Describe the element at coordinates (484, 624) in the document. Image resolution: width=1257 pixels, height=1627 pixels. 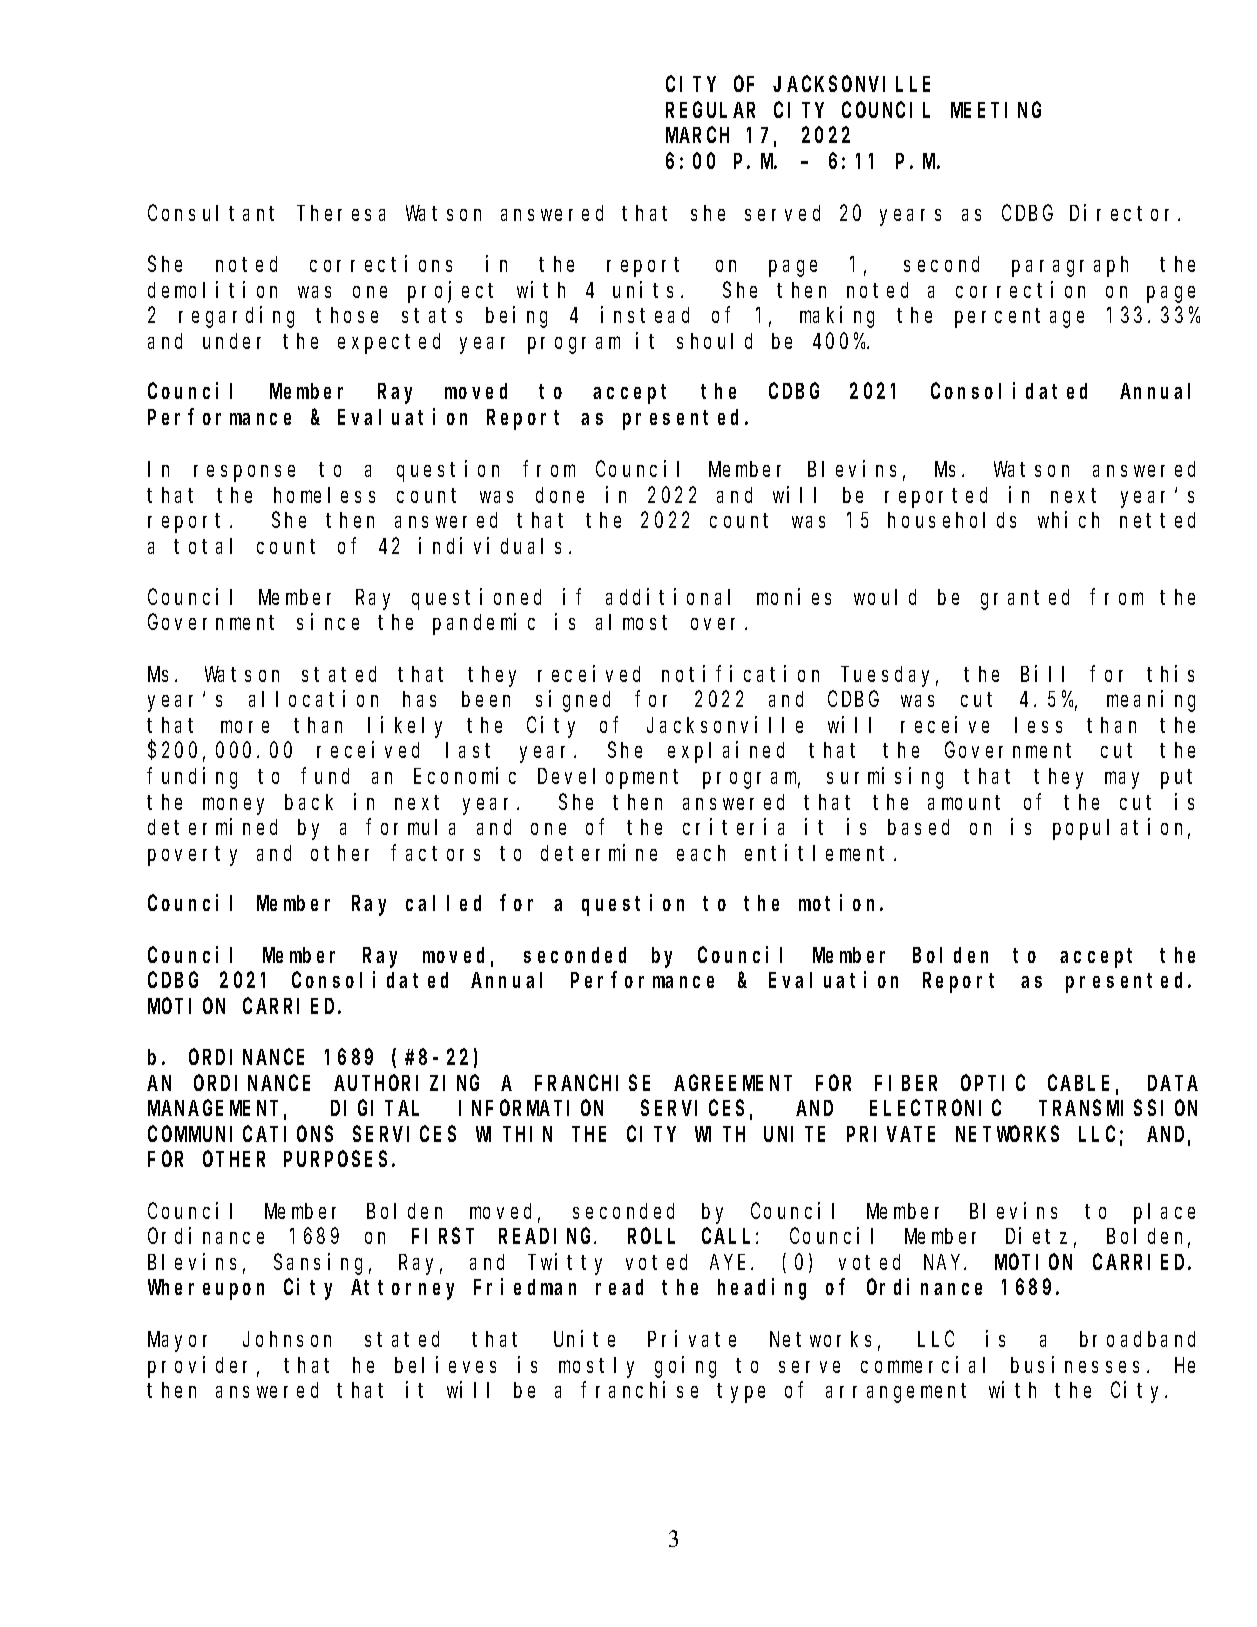
I see `pandemic` at that location.
